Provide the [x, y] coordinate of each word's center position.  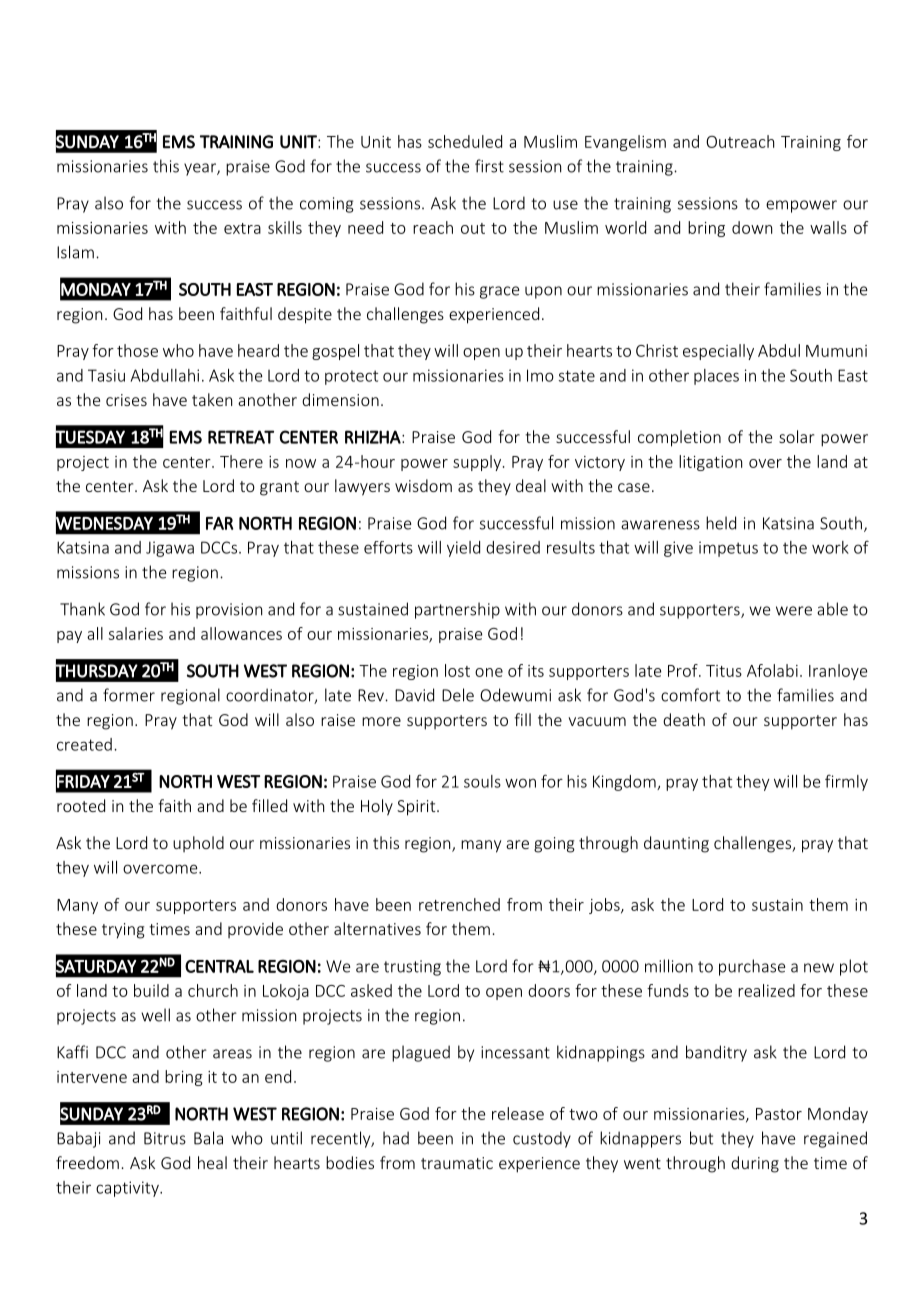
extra [242, 228]
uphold [198, 844]
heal [212, 1162]
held [721, 523]
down [752, 227]
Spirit [417, 808]
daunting [676, 844]
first [489, 166]
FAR [219, 523]
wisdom [423, 485]
